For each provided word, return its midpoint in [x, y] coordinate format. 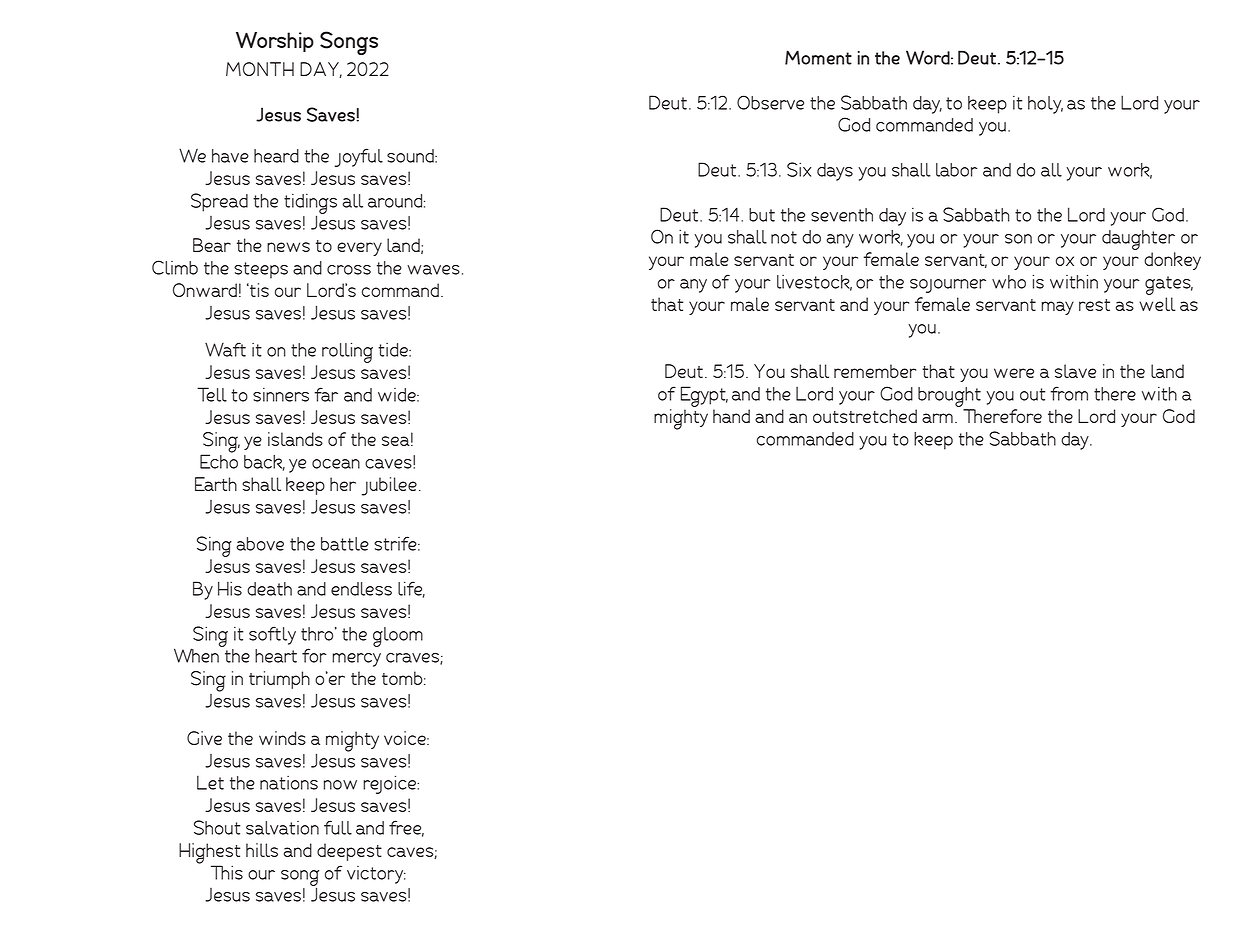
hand [731, 416]
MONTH [260, 69]
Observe [770, 102]
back [264, 463]
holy [1045, 105]
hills [262, 850]
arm [937, 418]
